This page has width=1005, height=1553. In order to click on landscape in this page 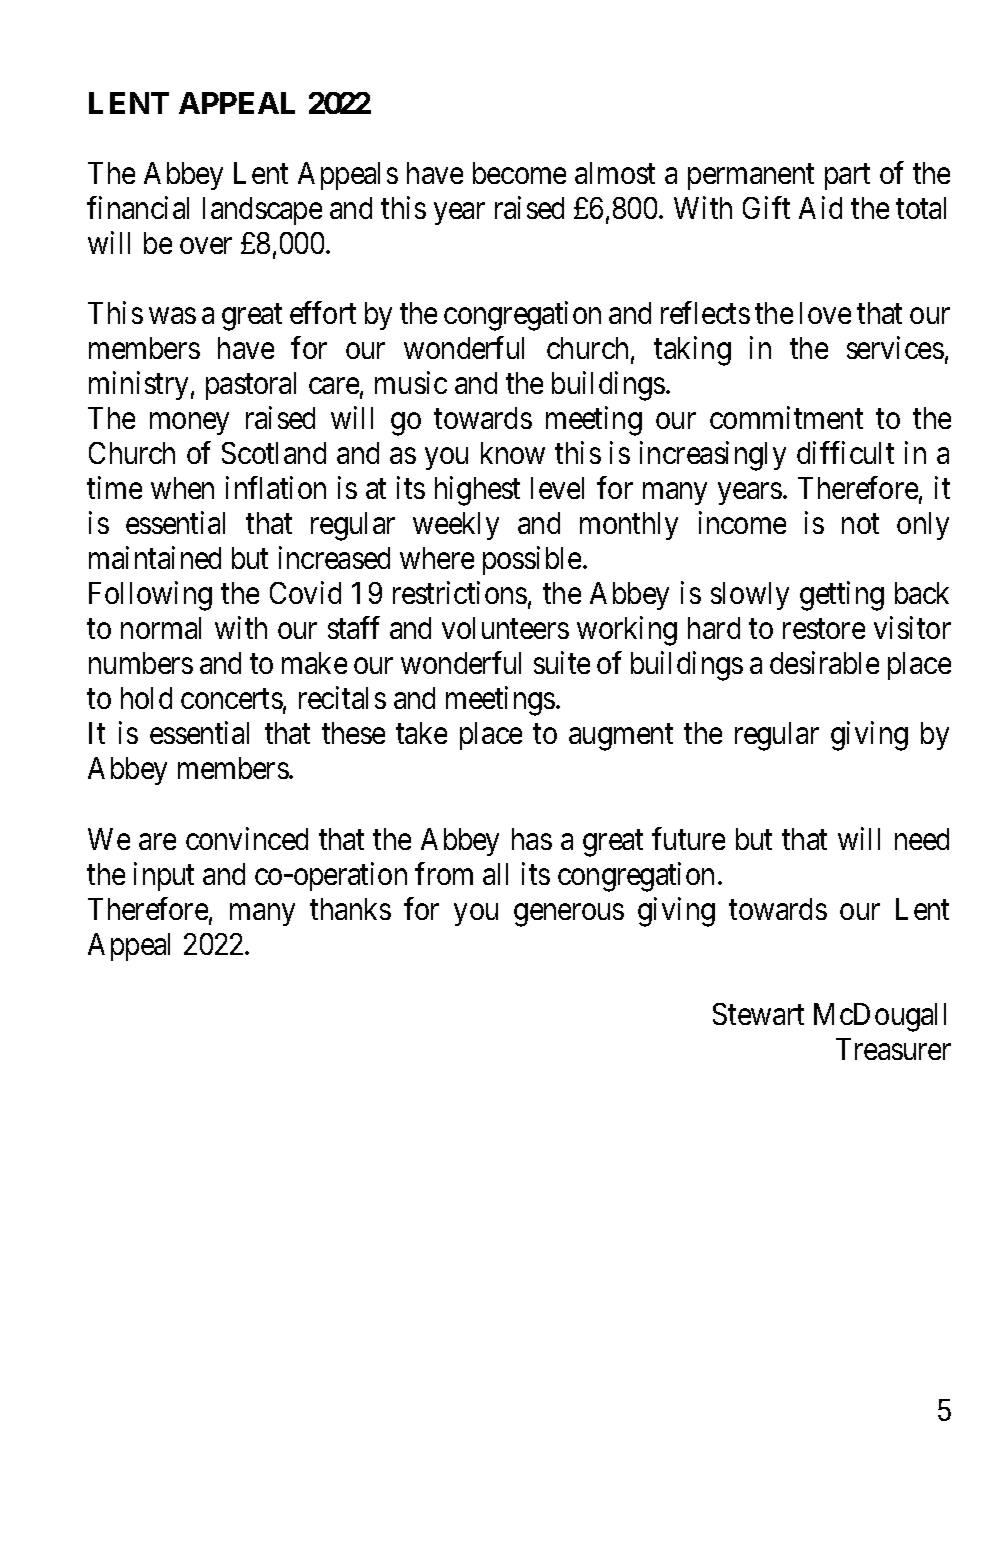, I will do `click(262, 211)`.
